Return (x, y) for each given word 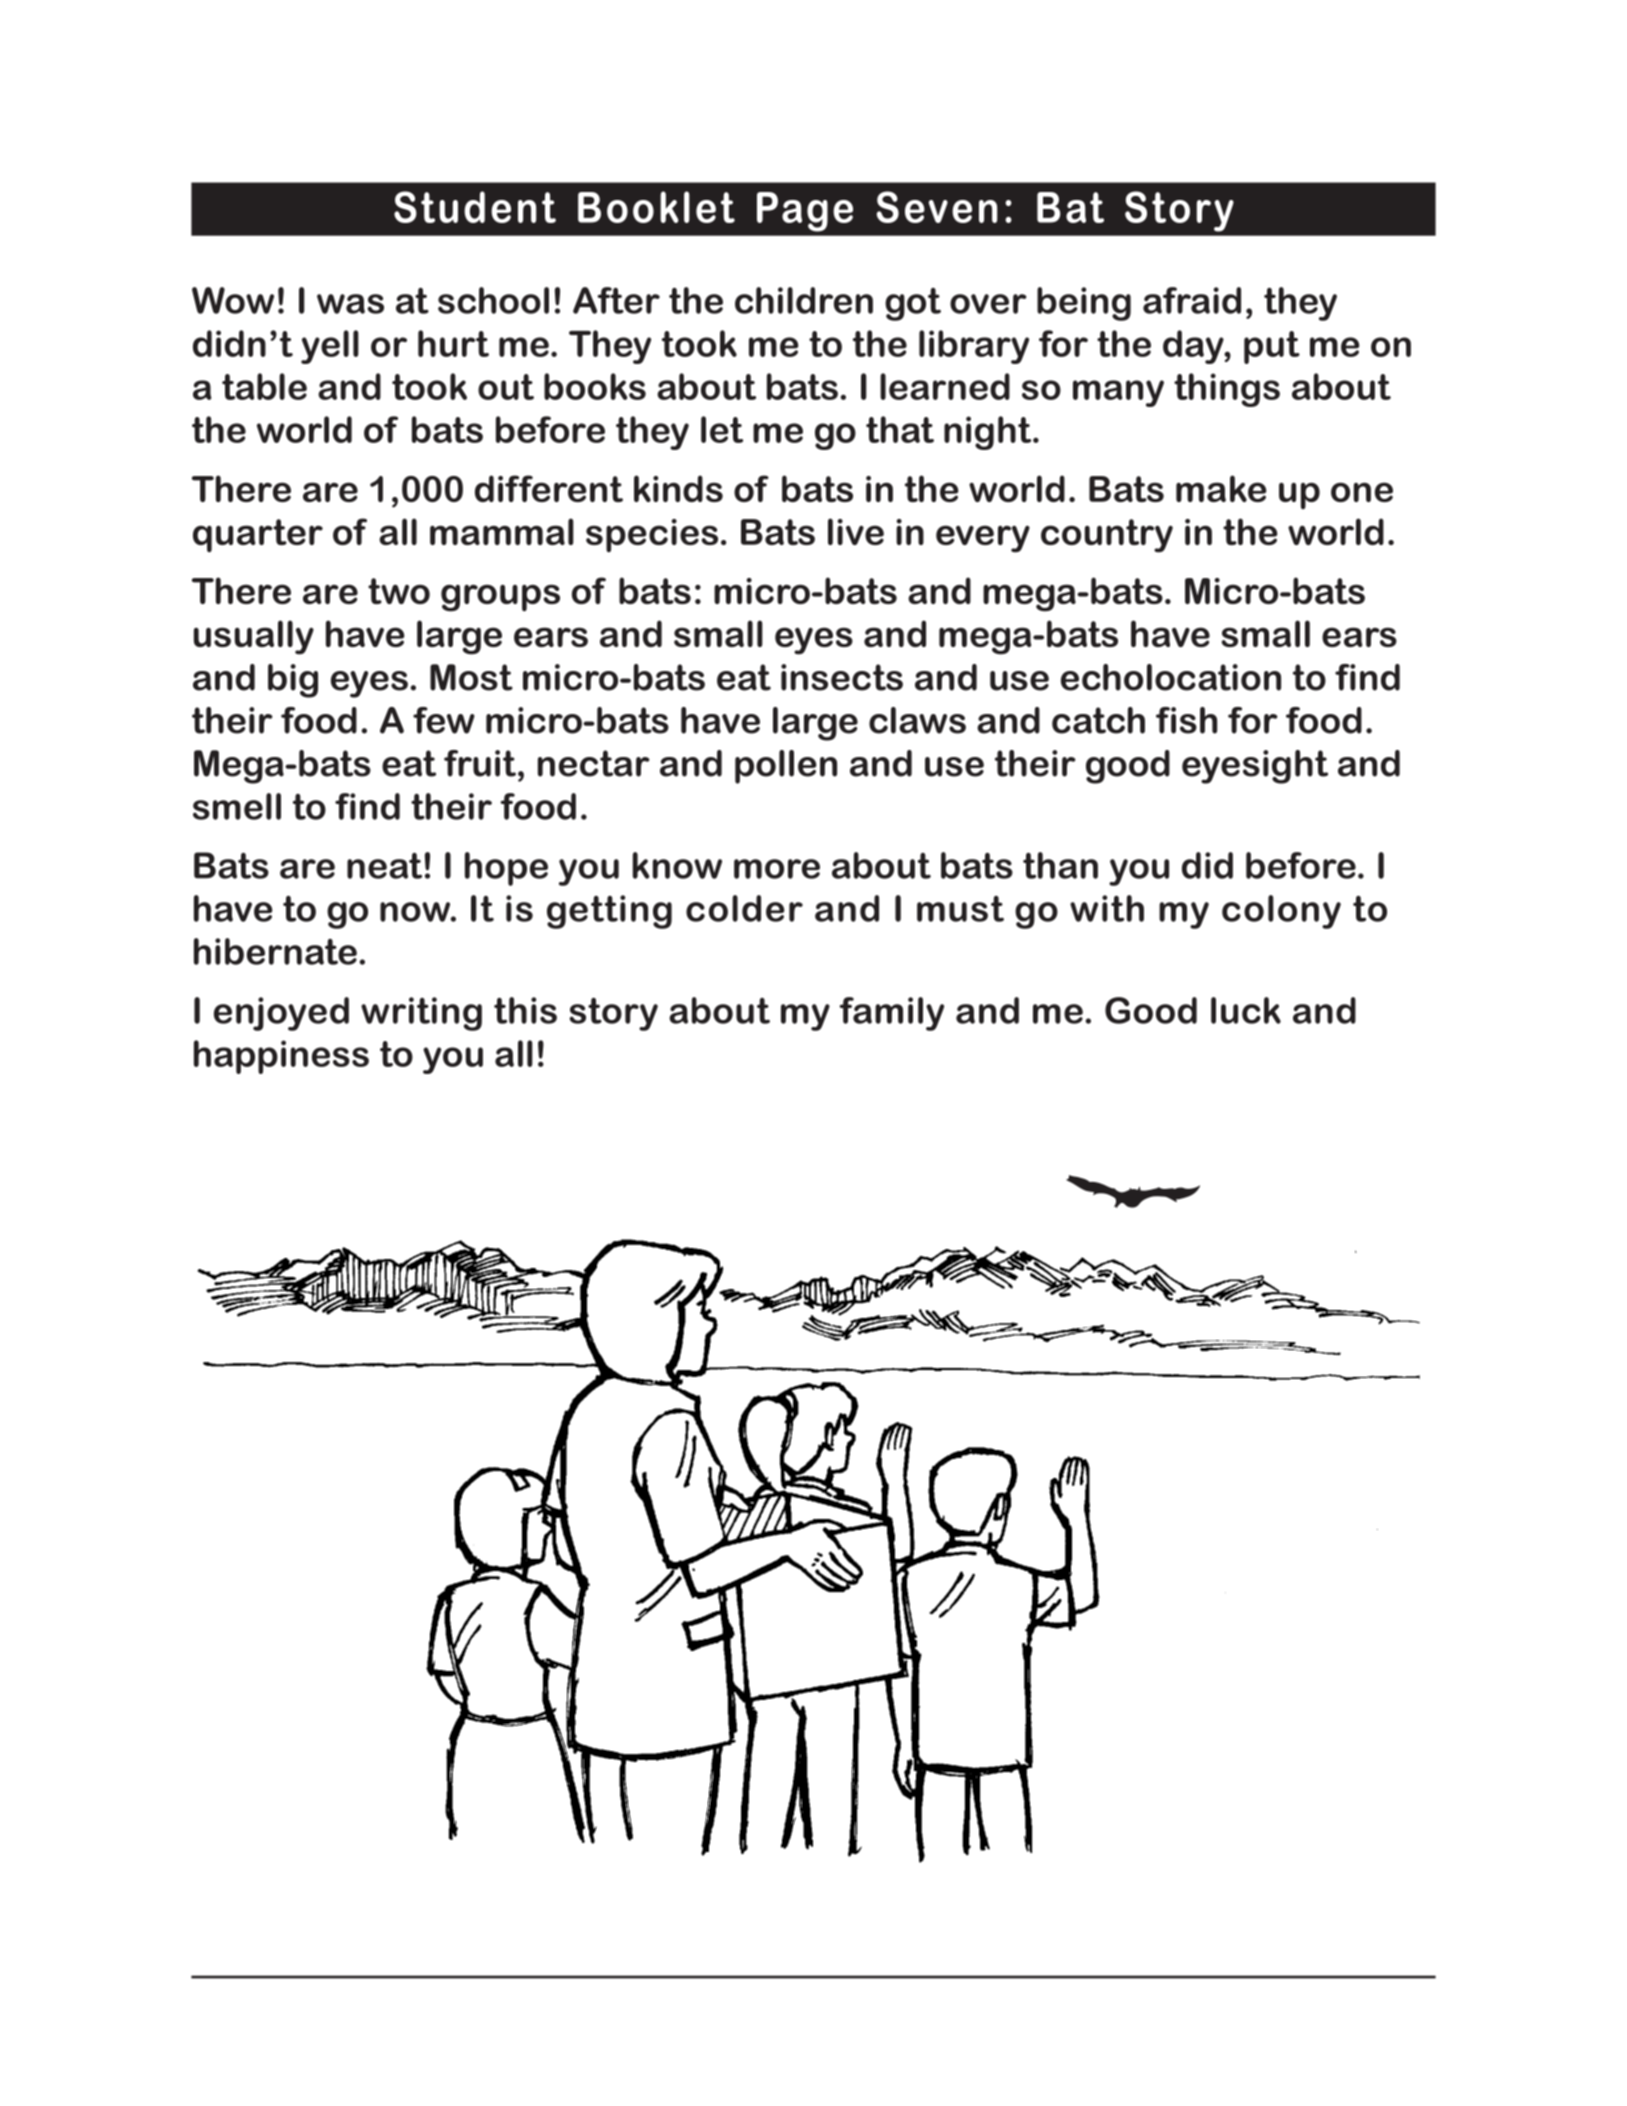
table (264, 386)
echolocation (1171, 677)
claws (917, 720)
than (1060, 865)
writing (421, 1014)
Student (475, 207)
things (1227, 390)
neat (384, 865)
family (891, 1014)
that (900, 429)
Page (805, 212)
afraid (1192, 300)
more (777, 869)
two (399, 591)
